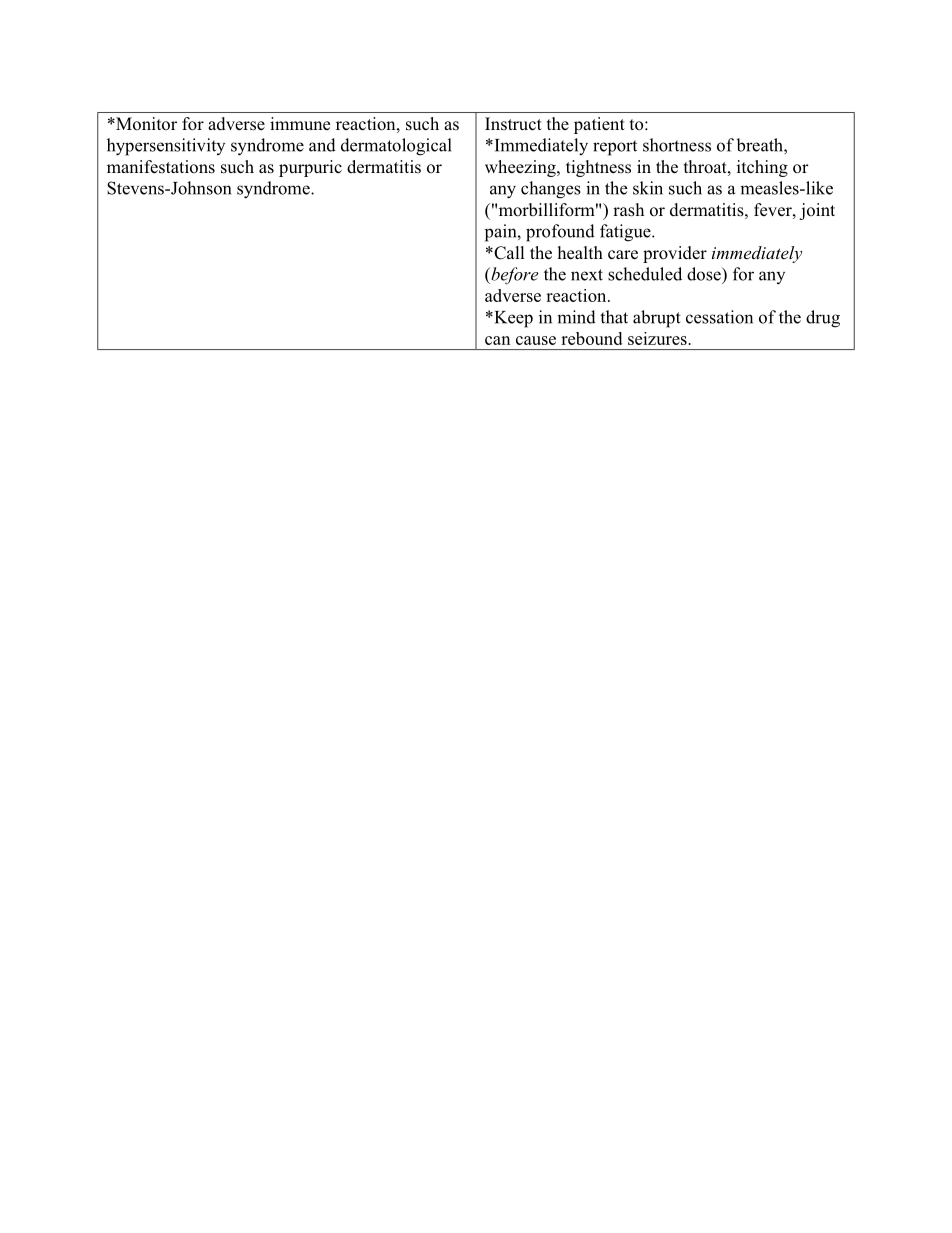 This page has width=952, height=1233. I want to click on Instruct, so click(513, 124).
